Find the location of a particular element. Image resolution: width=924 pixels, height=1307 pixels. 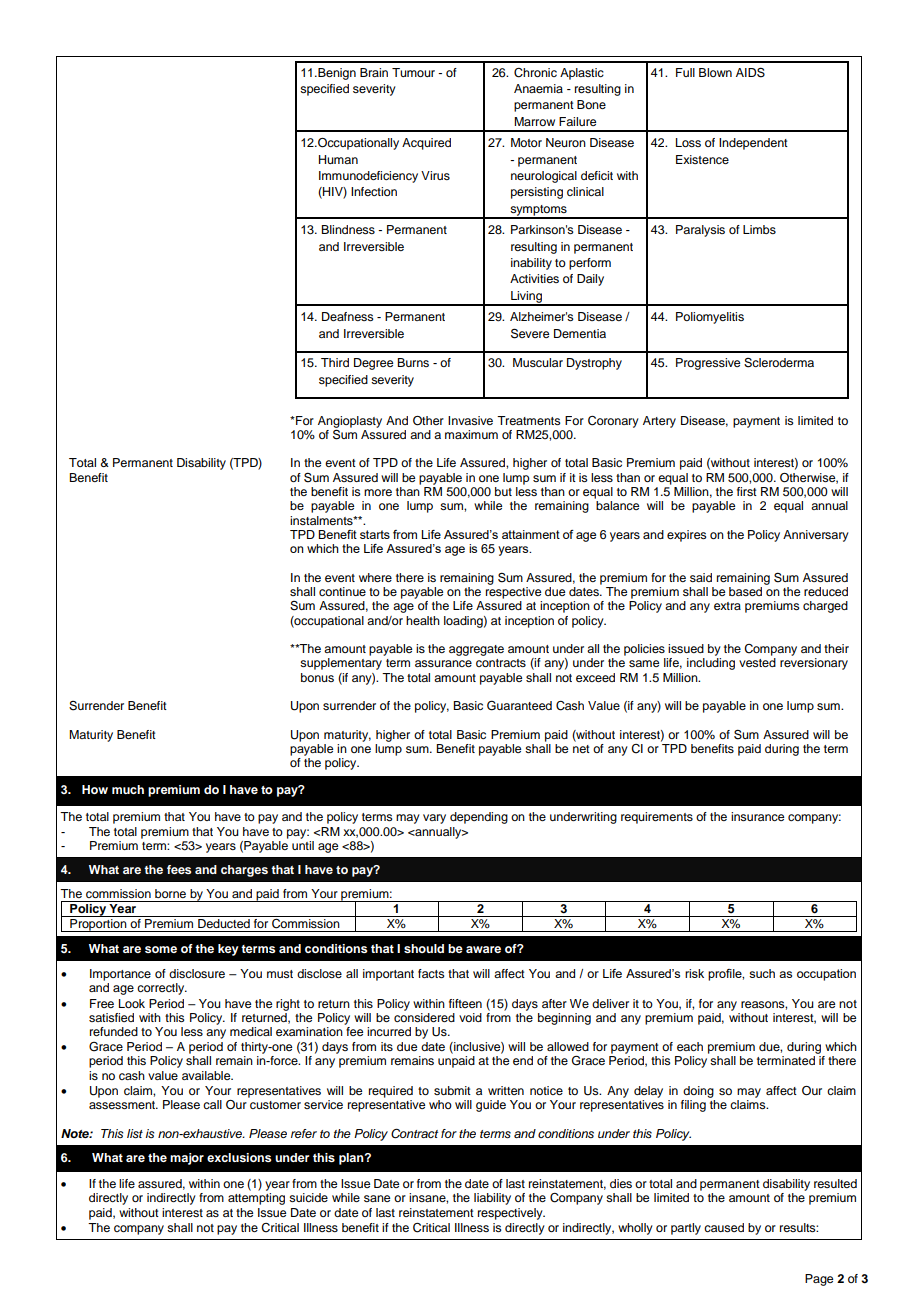

Scleroderma is located at coordinates (779, 363).
